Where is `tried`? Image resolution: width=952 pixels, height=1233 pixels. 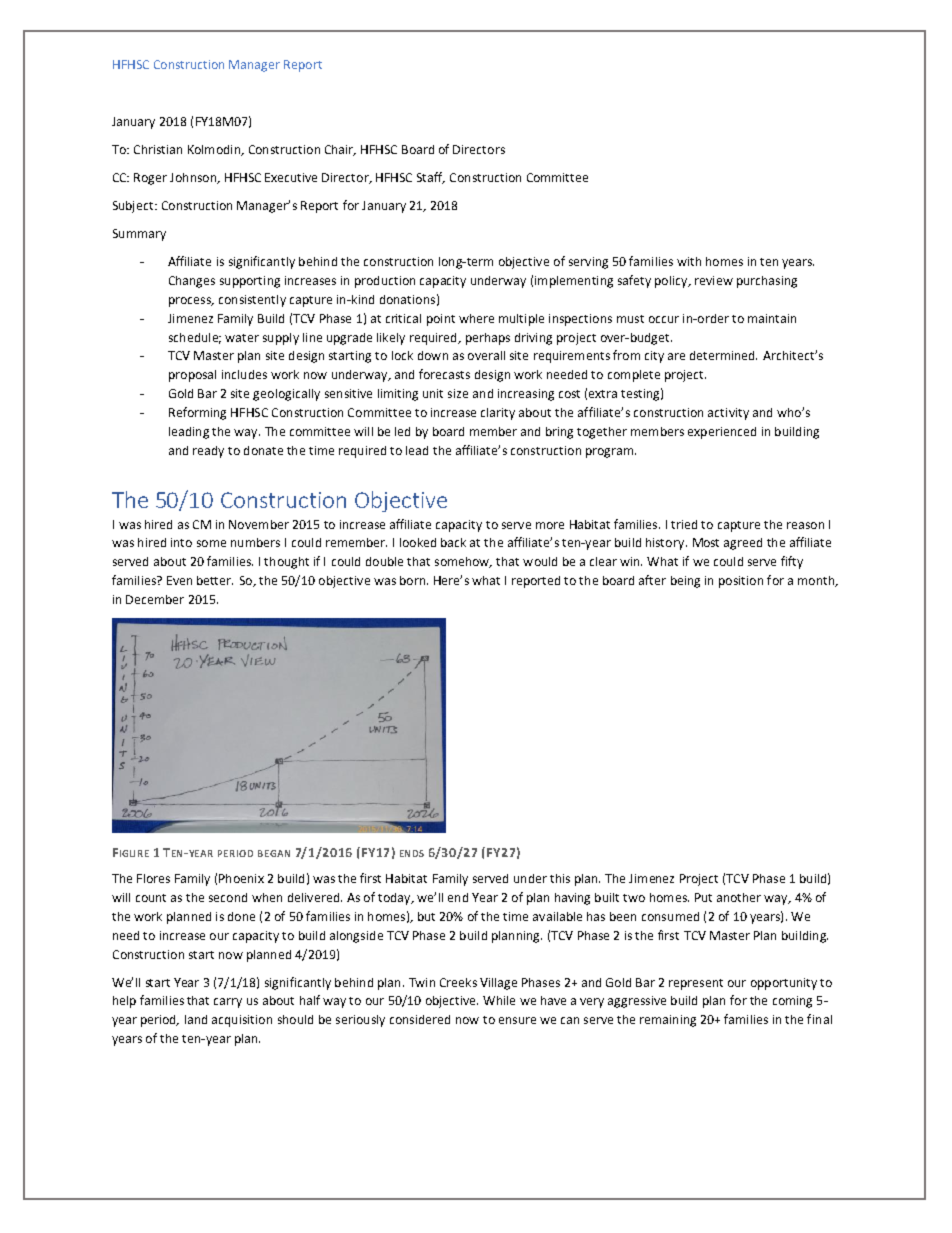 tried is located at coordinates (684, 524).
